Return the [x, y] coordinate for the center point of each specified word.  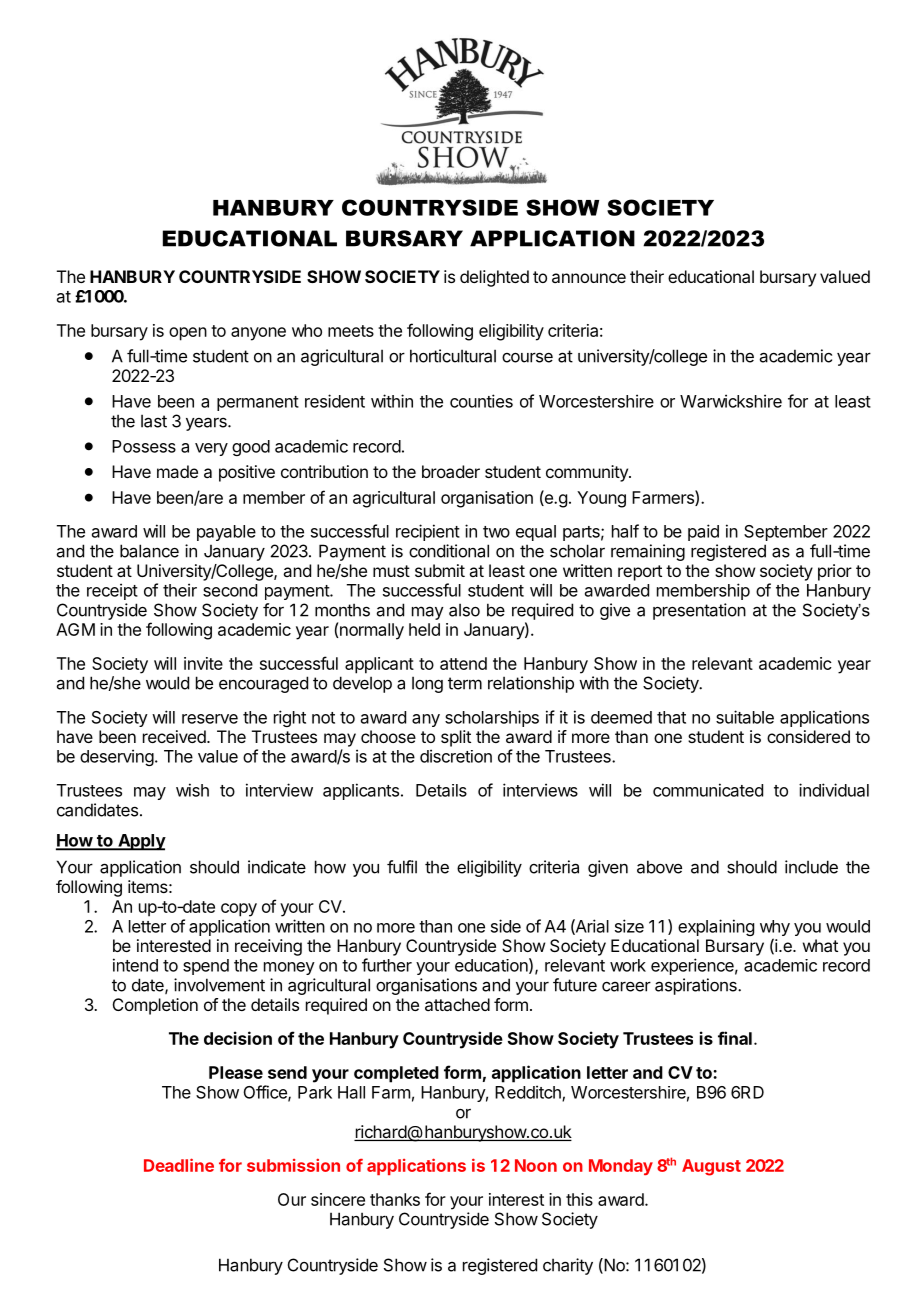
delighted [494, 278]
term [465, 683]
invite [203, 663]
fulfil [402, 867]
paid [703, 532]
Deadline [179, 1165]
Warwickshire [731, 401]
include [811, 867]
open [188, 334]
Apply [141, 842]
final [735, 1038]
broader [451, 471]
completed [396, 1074]
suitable [745, 717]
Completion [155, 1006]
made [177, 471]
